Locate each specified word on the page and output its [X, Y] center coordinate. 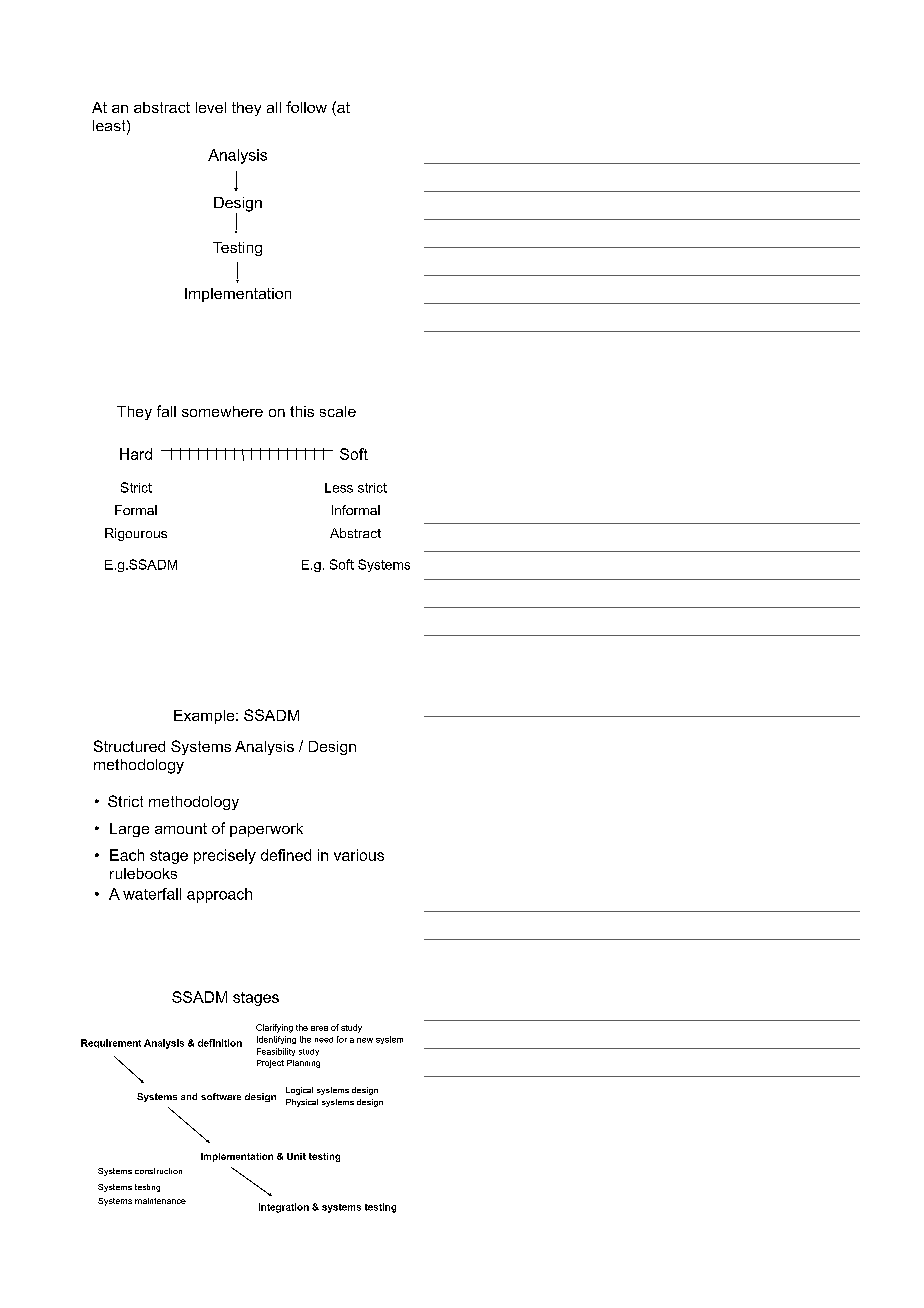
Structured [129, 746]
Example [205, 717]
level [211, 107]
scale [338, 411]
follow [306, 107]
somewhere [222, 411]
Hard [136, 454]
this [302, 411]
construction [158, 1171]
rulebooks [143, 873]
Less [339, 488]
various [359, 855]
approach [219, 895]
